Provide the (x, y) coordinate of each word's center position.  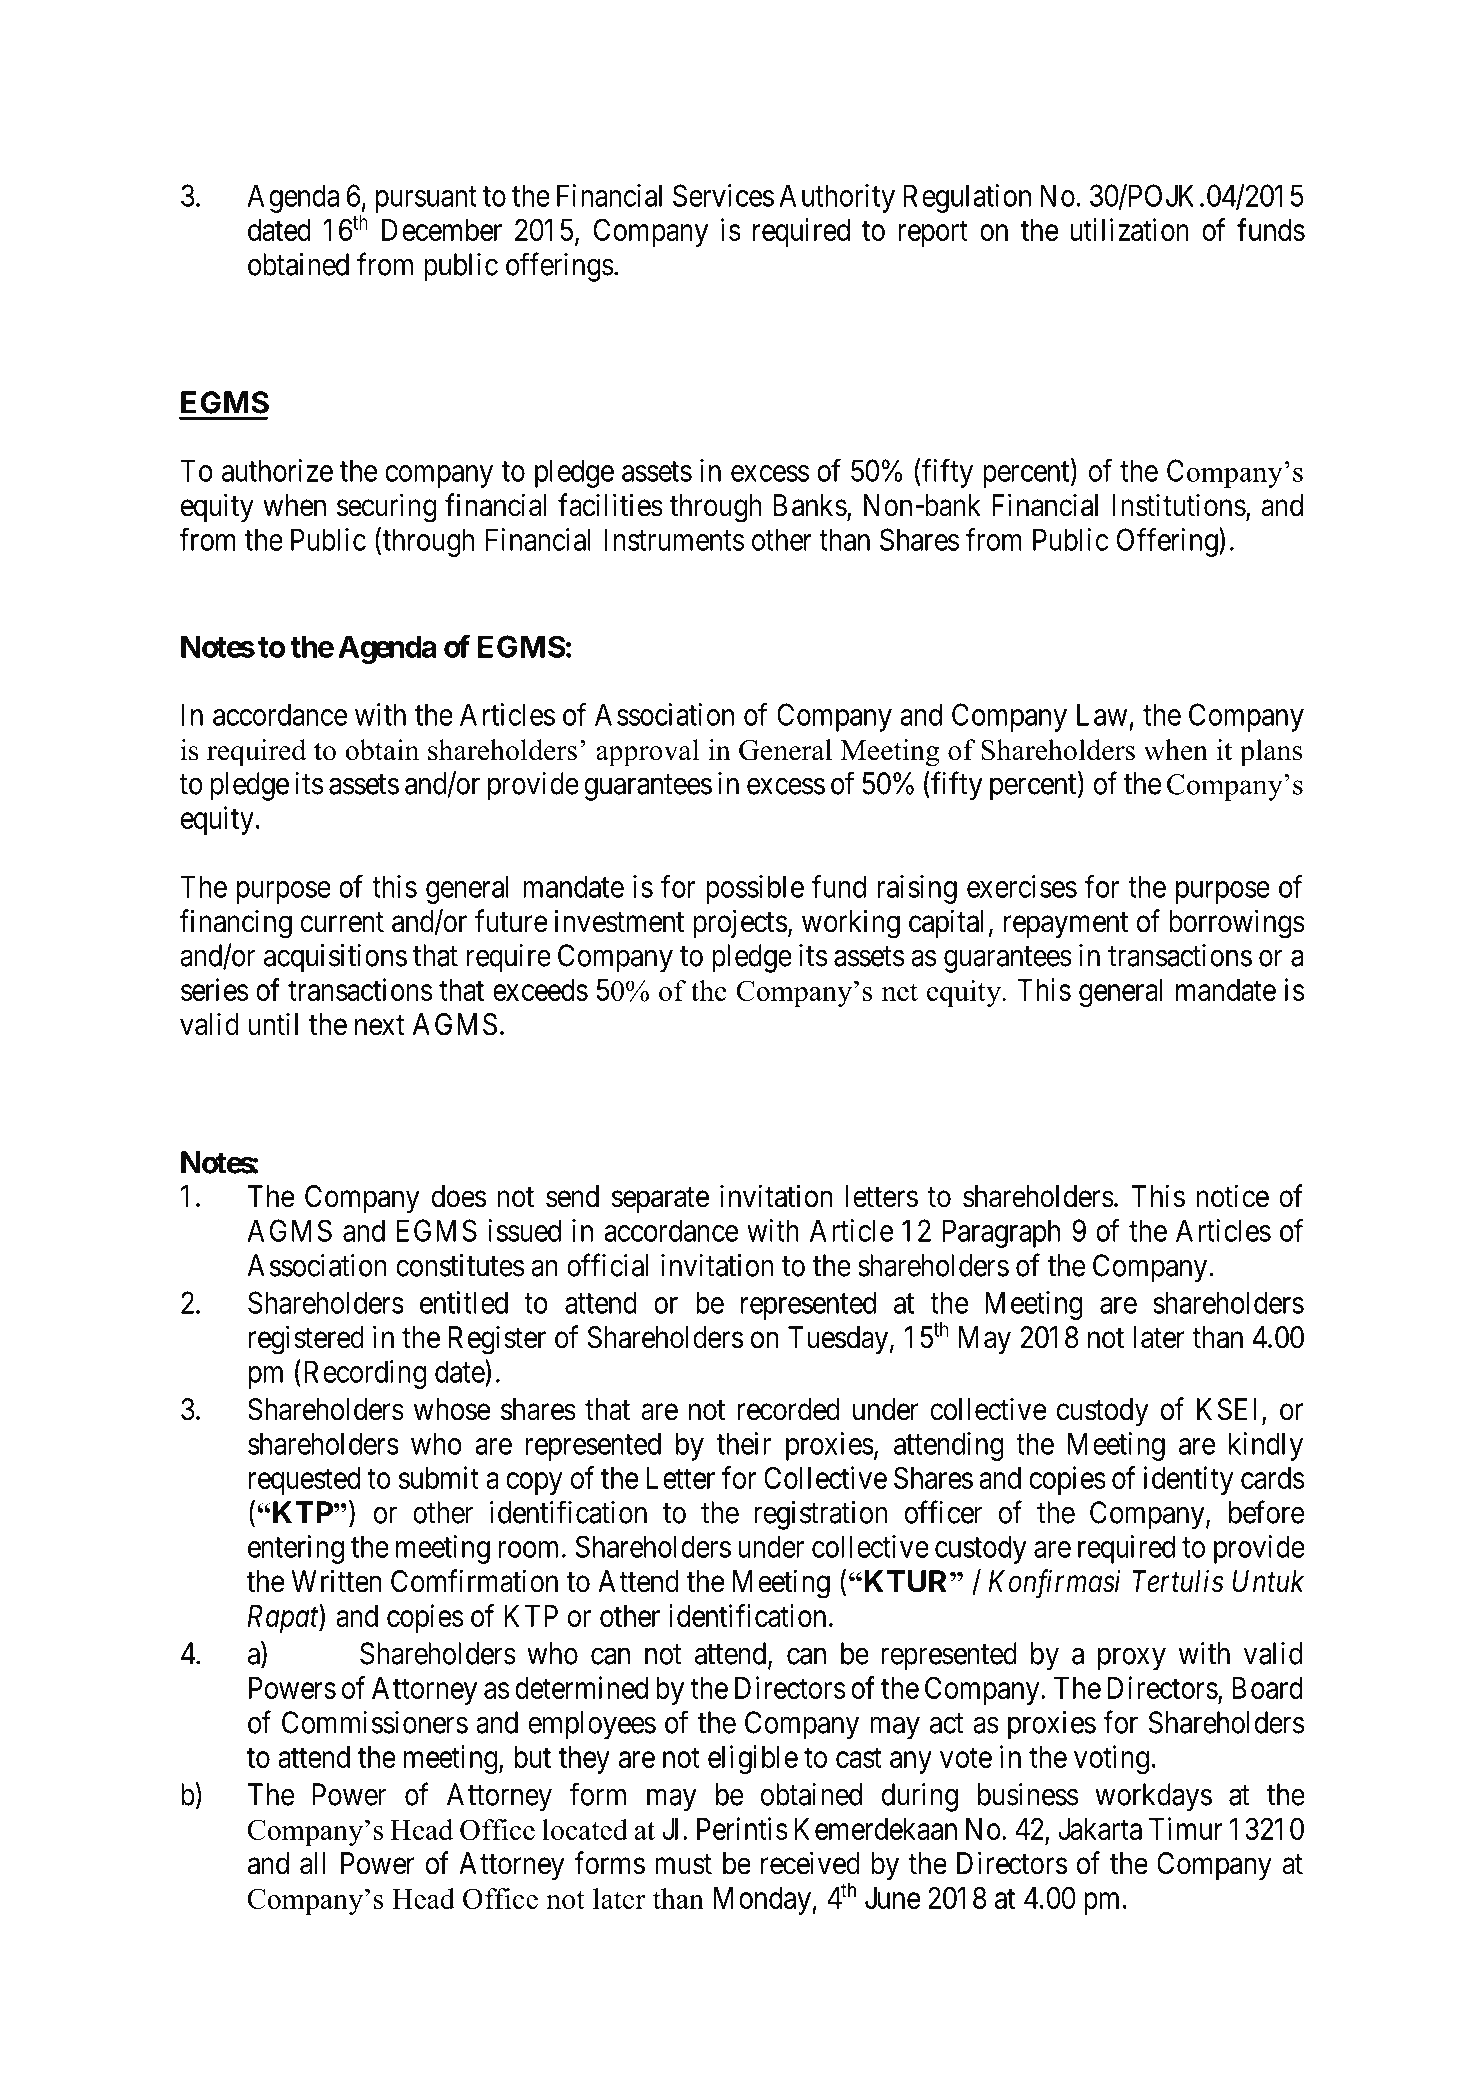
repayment (1066, 925)
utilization (1129, 229)
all (312, 1863)
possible (755, 889)
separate (660, 1200)
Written (336, 1581)
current (342, 922)
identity (1189, 1480)
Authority (837, 198)
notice (1232, 1196)
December (442, 230)
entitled (464, 1302)
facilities (610, 505)
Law (1102, 714)
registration (820, 1515)
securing (387, 508)
